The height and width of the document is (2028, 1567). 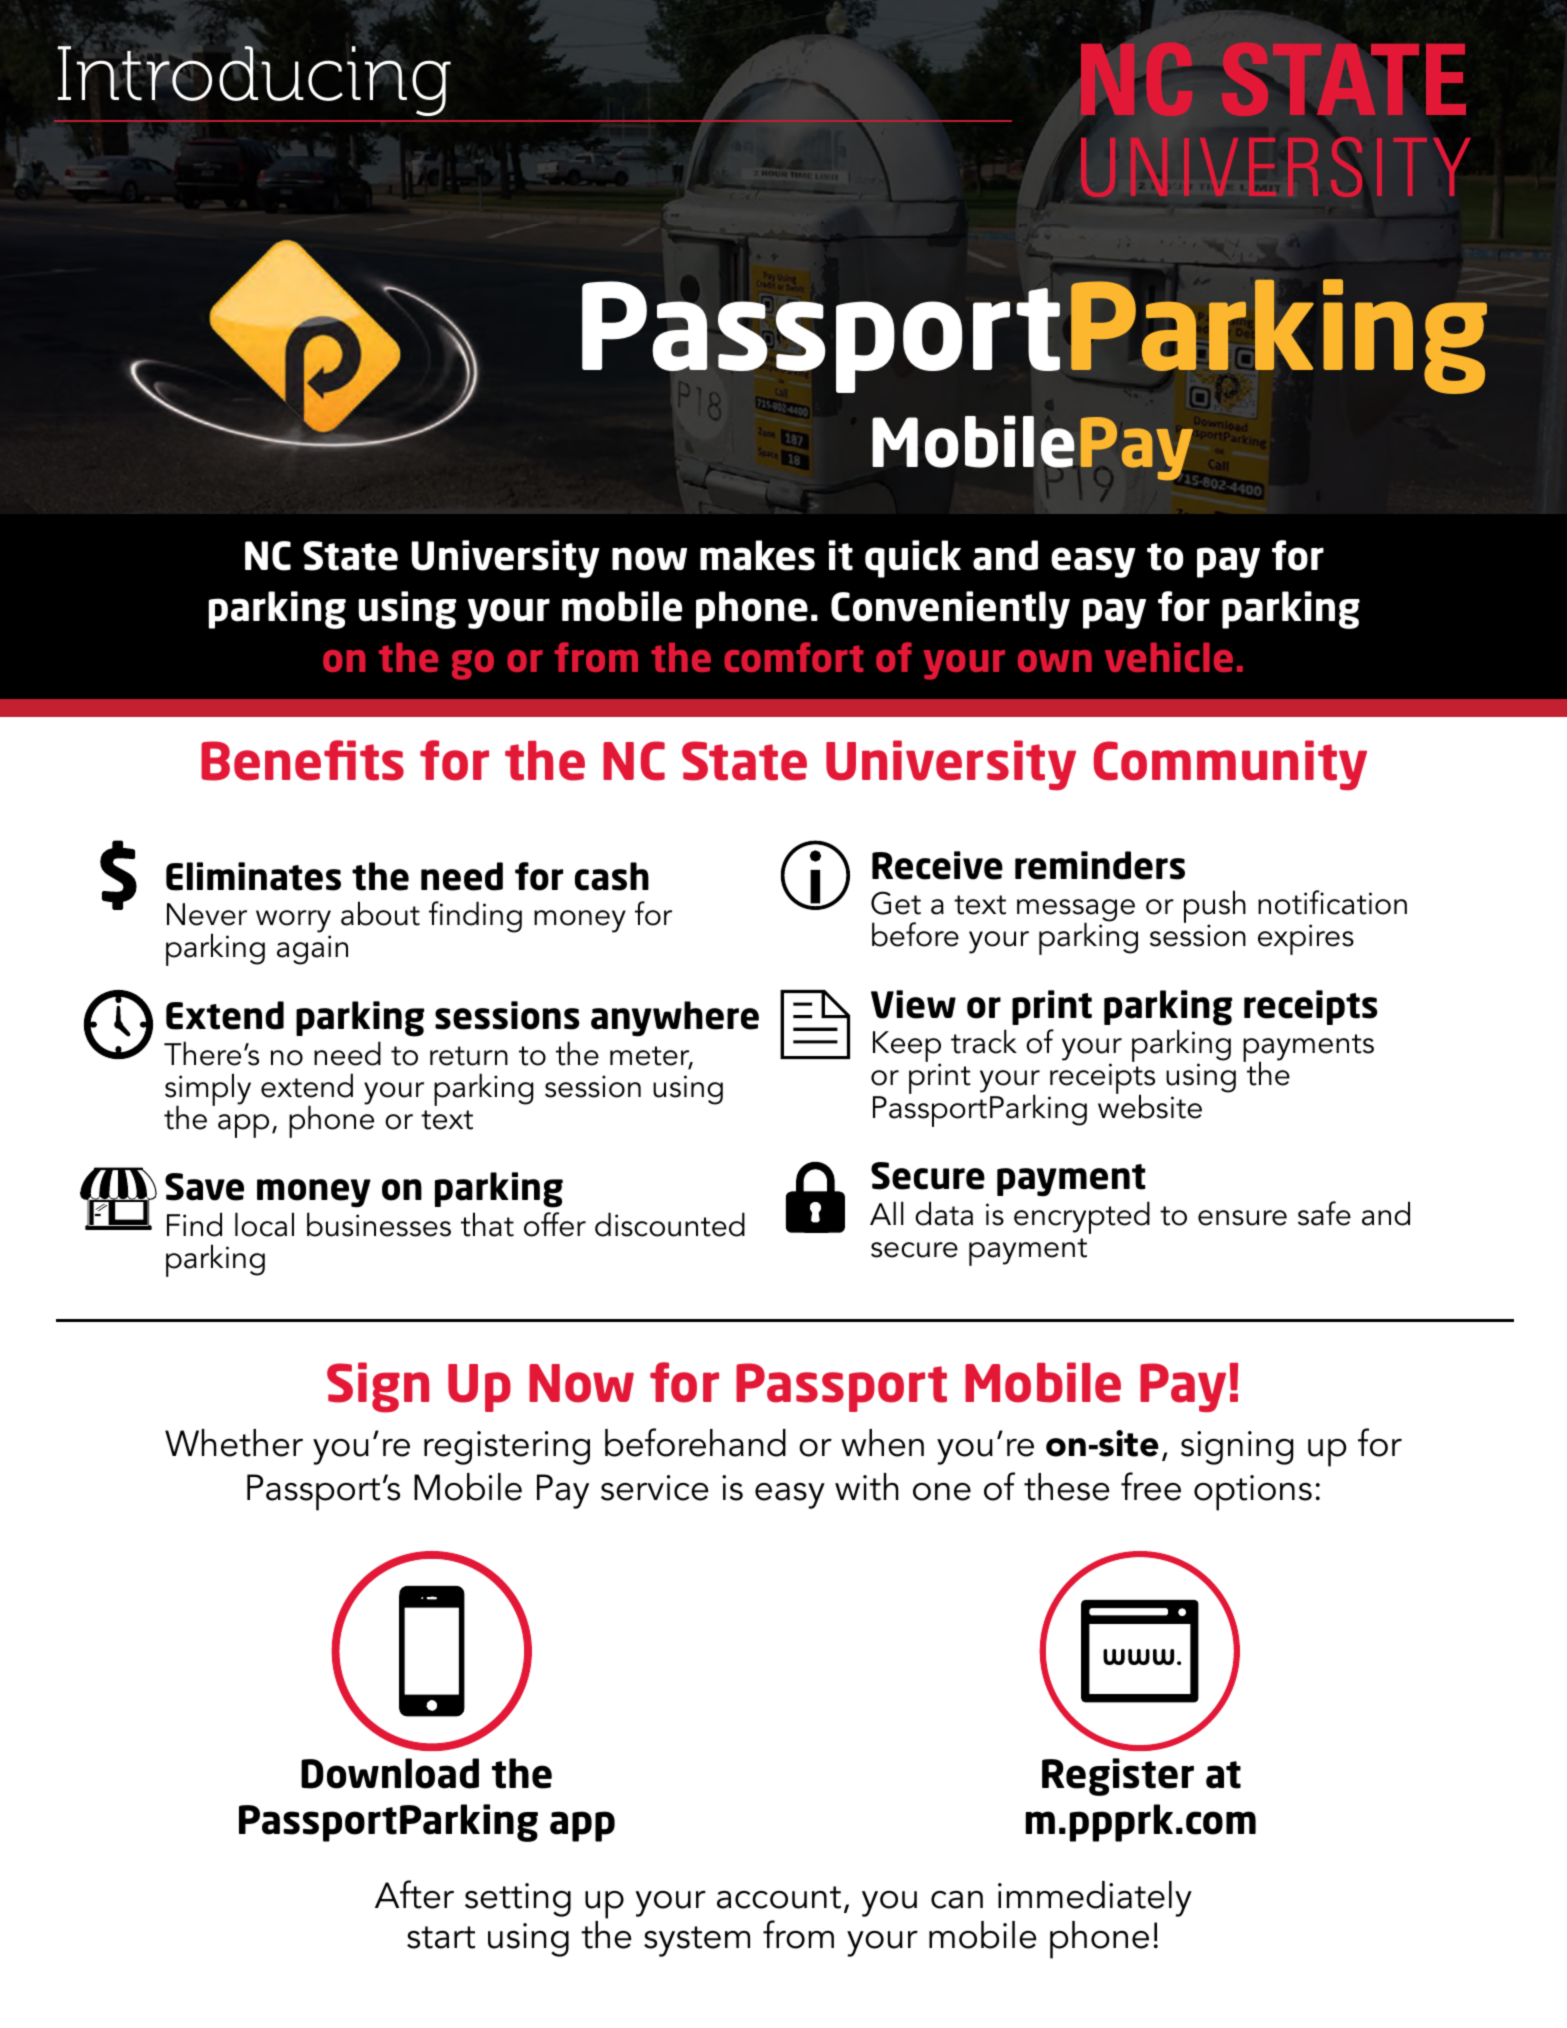 I want to click on Whether, so click(x=234, y=1443).
